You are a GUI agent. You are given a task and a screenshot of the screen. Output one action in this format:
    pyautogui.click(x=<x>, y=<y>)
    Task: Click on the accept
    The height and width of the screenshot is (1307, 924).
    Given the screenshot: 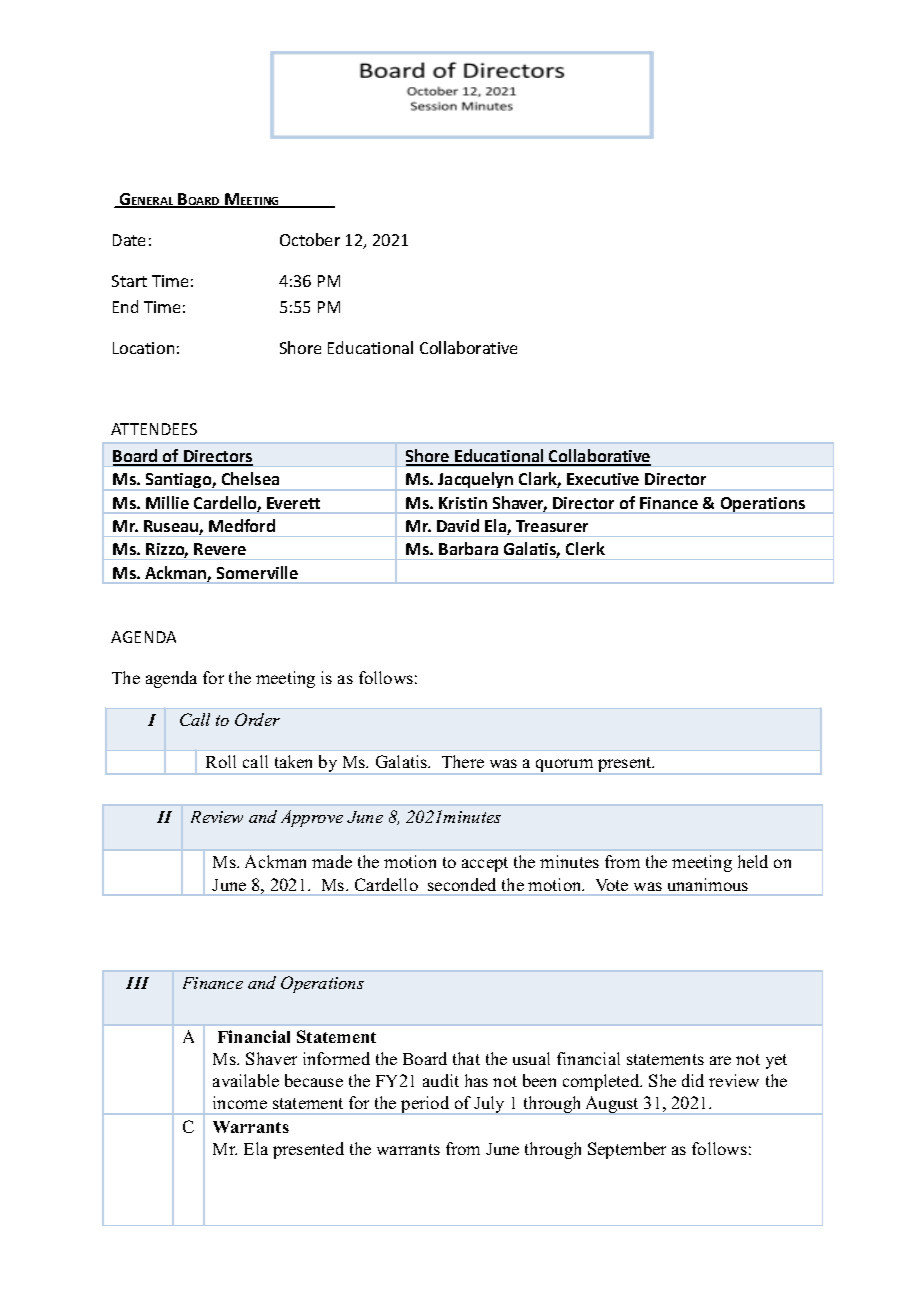 What is the action you would take?
    pyautogui.click(x=485, y=864)
